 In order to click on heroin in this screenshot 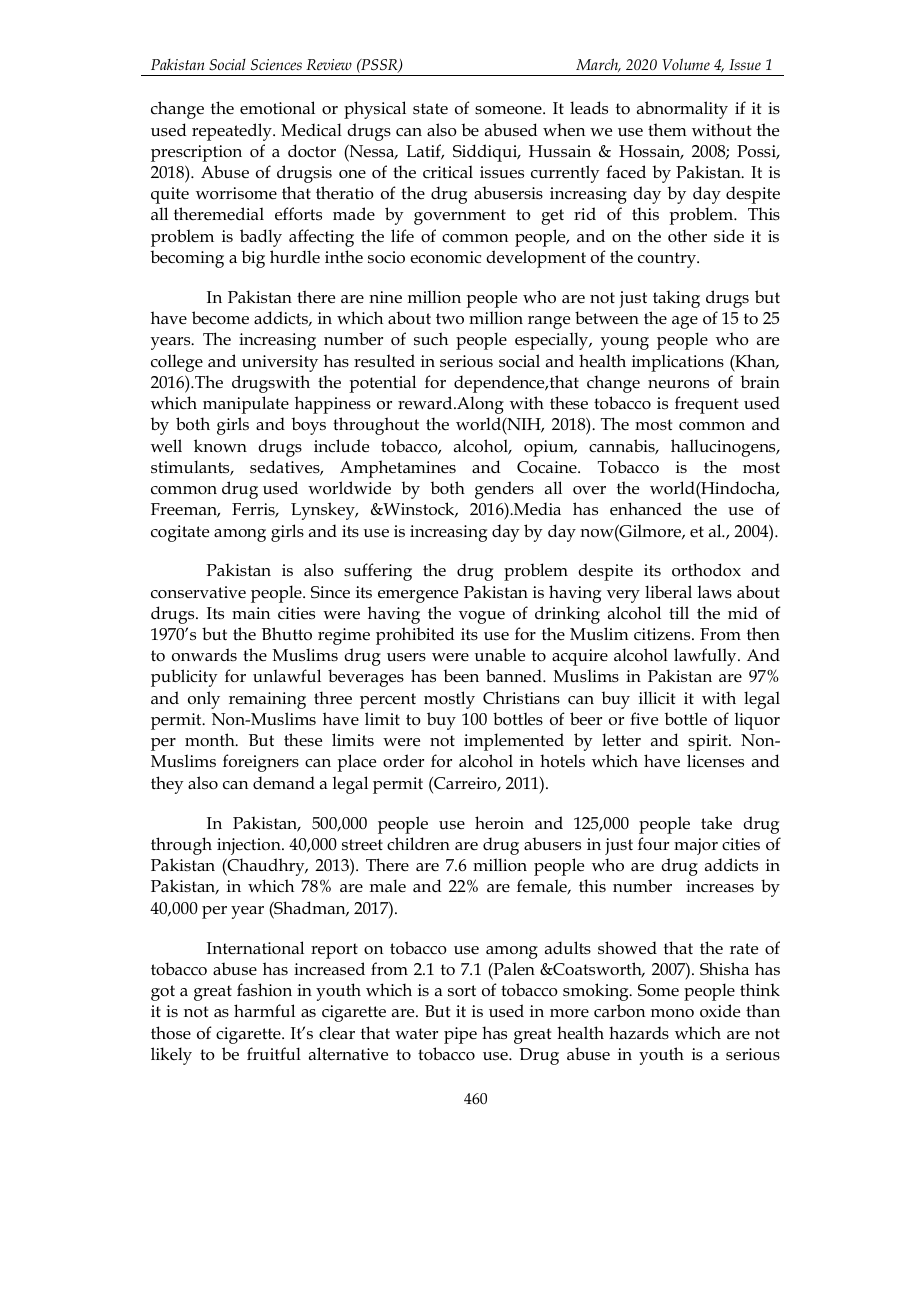, I will do `click(499, 823)`.
